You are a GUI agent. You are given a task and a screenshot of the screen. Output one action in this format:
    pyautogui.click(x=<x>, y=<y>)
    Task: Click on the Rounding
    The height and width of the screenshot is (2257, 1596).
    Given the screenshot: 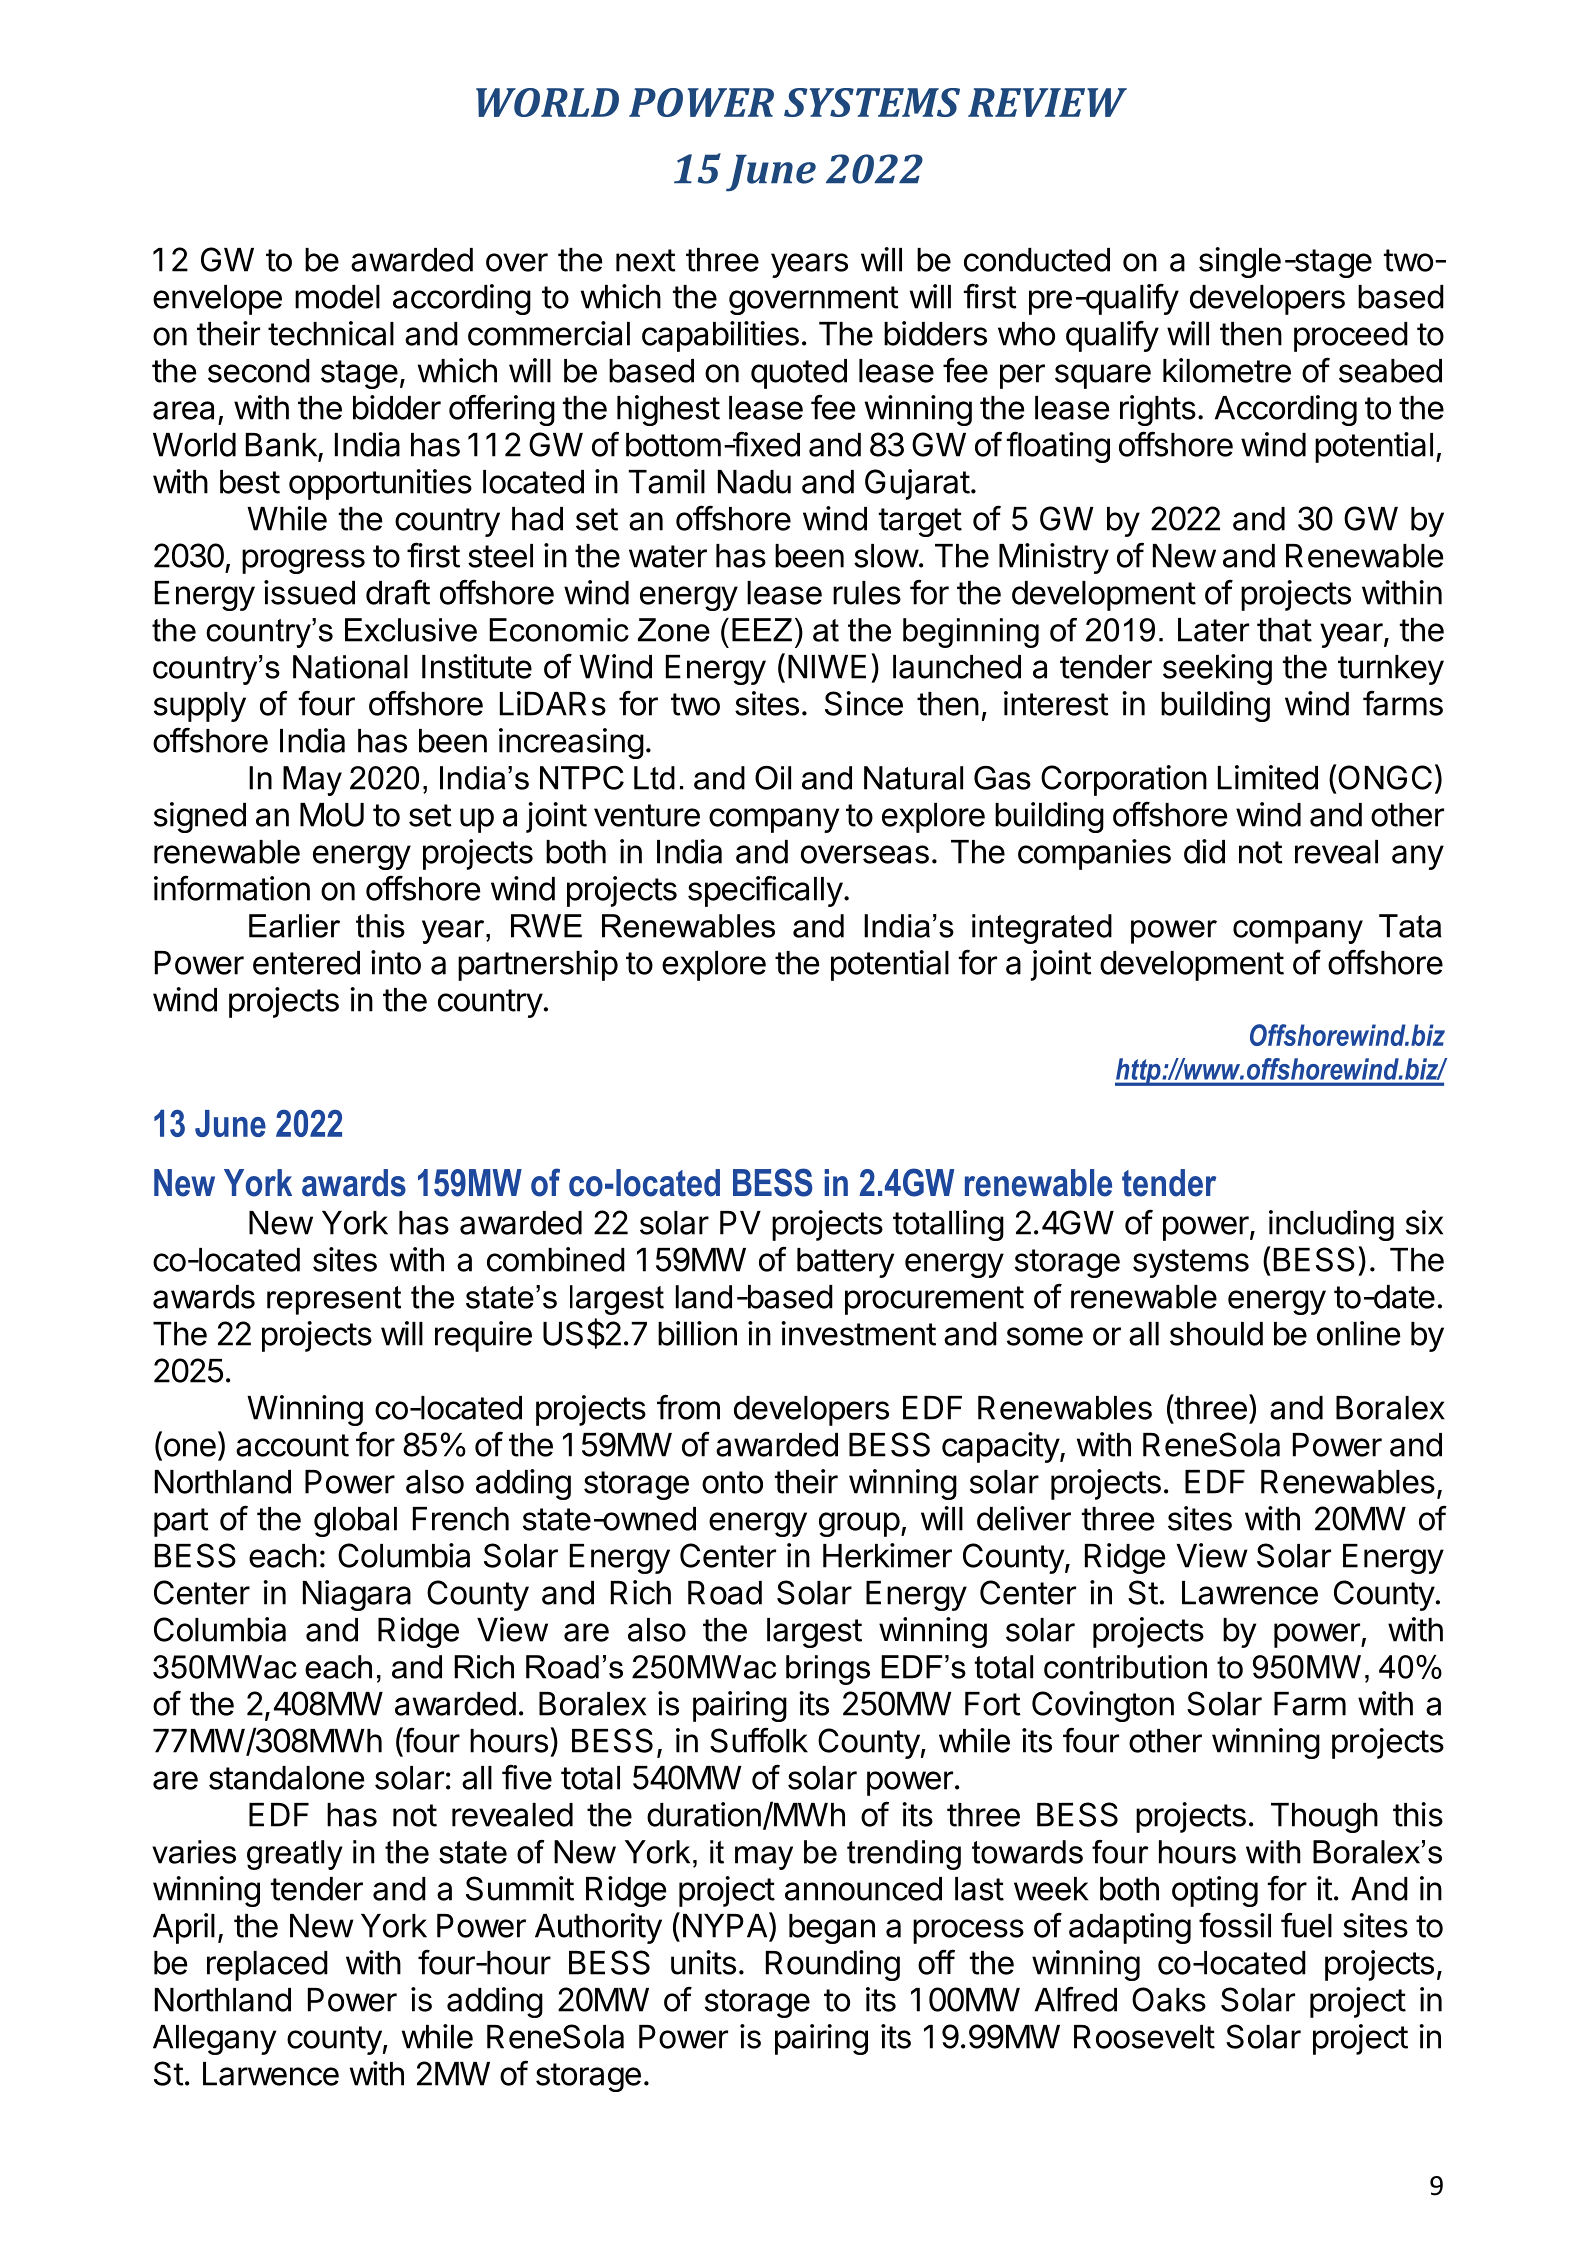 What is the action you would take?
    pyautogui.click(x=833, y=1965)
